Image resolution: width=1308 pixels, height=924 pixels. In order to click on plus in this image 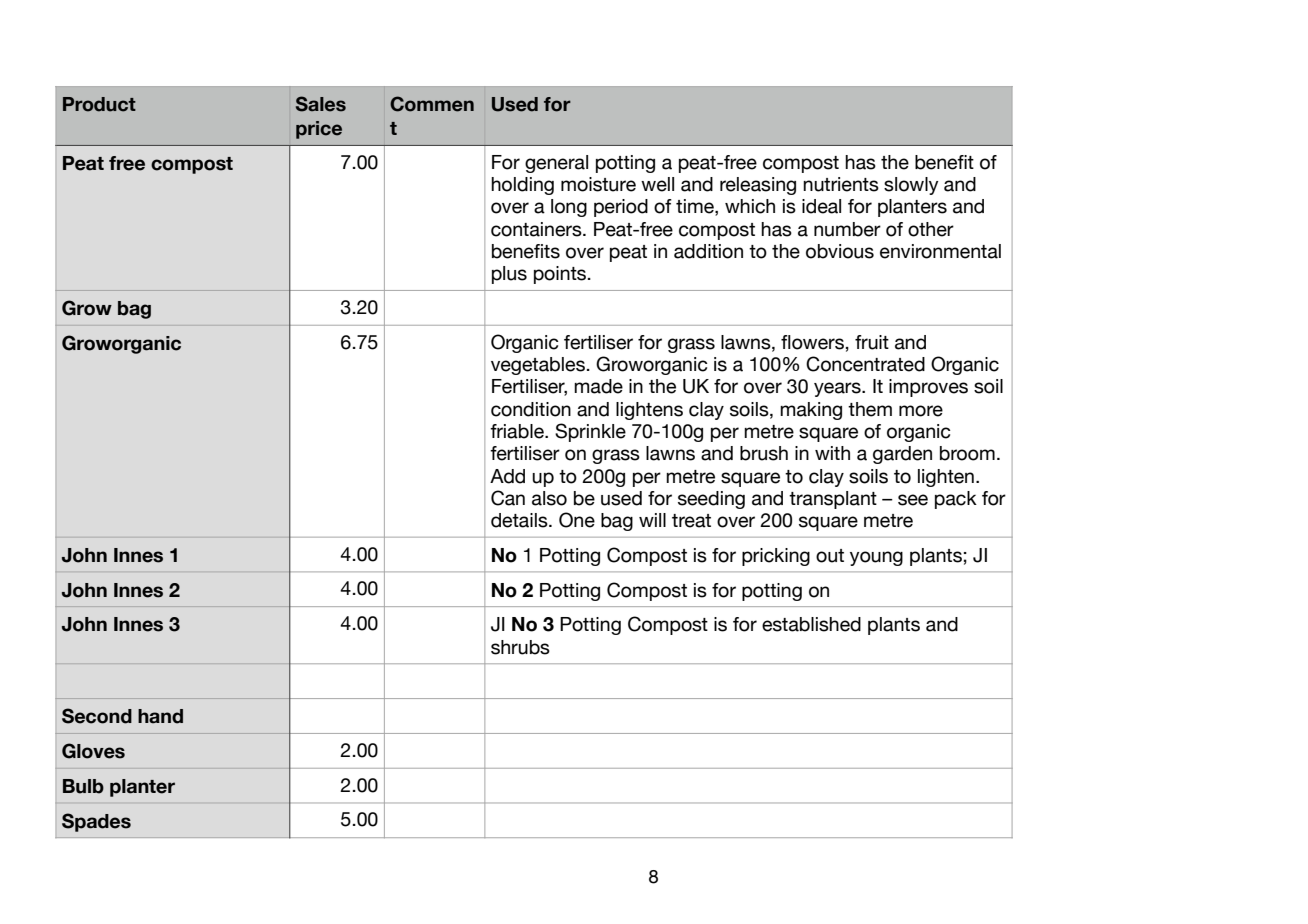, I will do `click(509, 275)`.
